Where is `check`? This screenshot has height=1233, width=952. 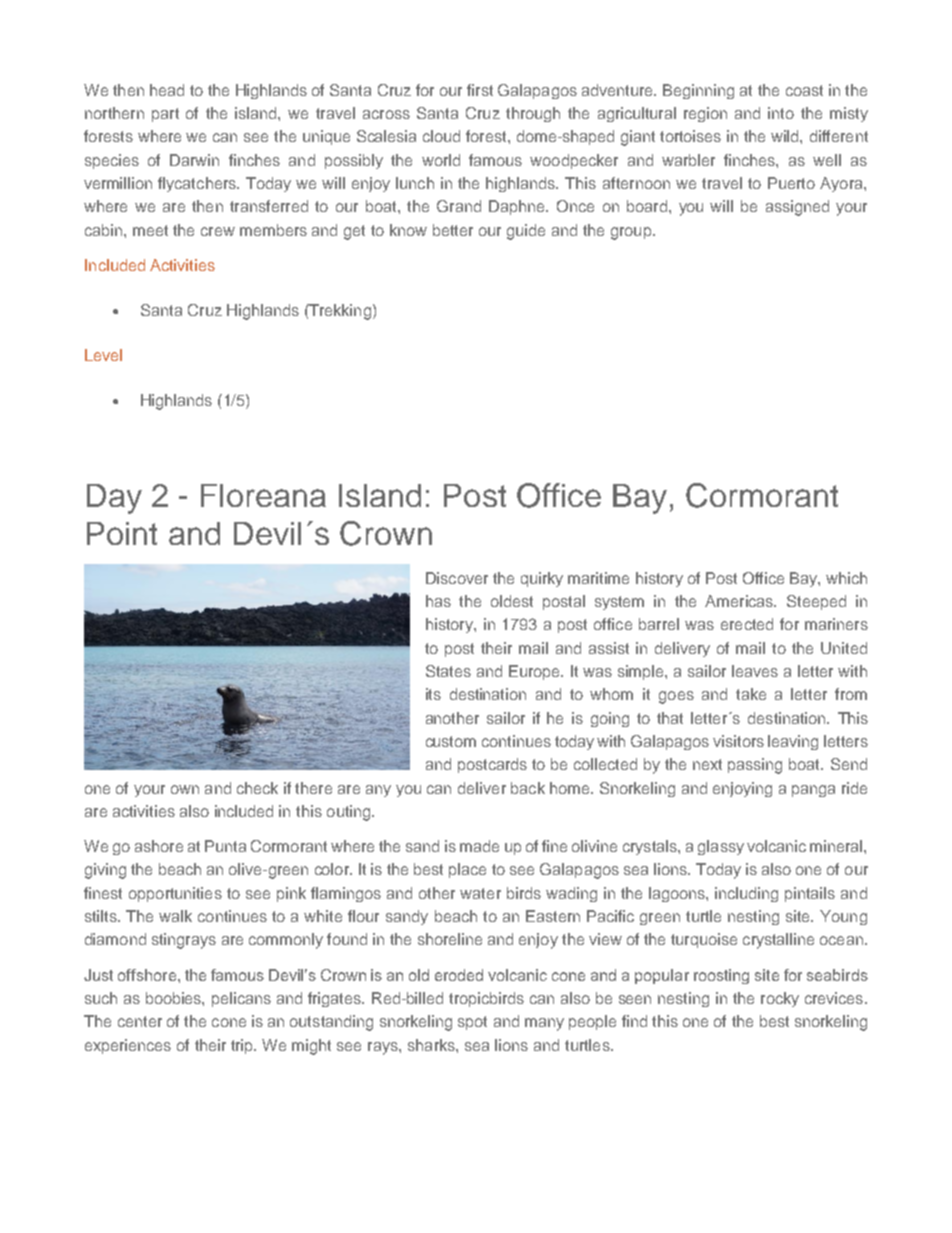 check is located at coordinates (257, 788).
